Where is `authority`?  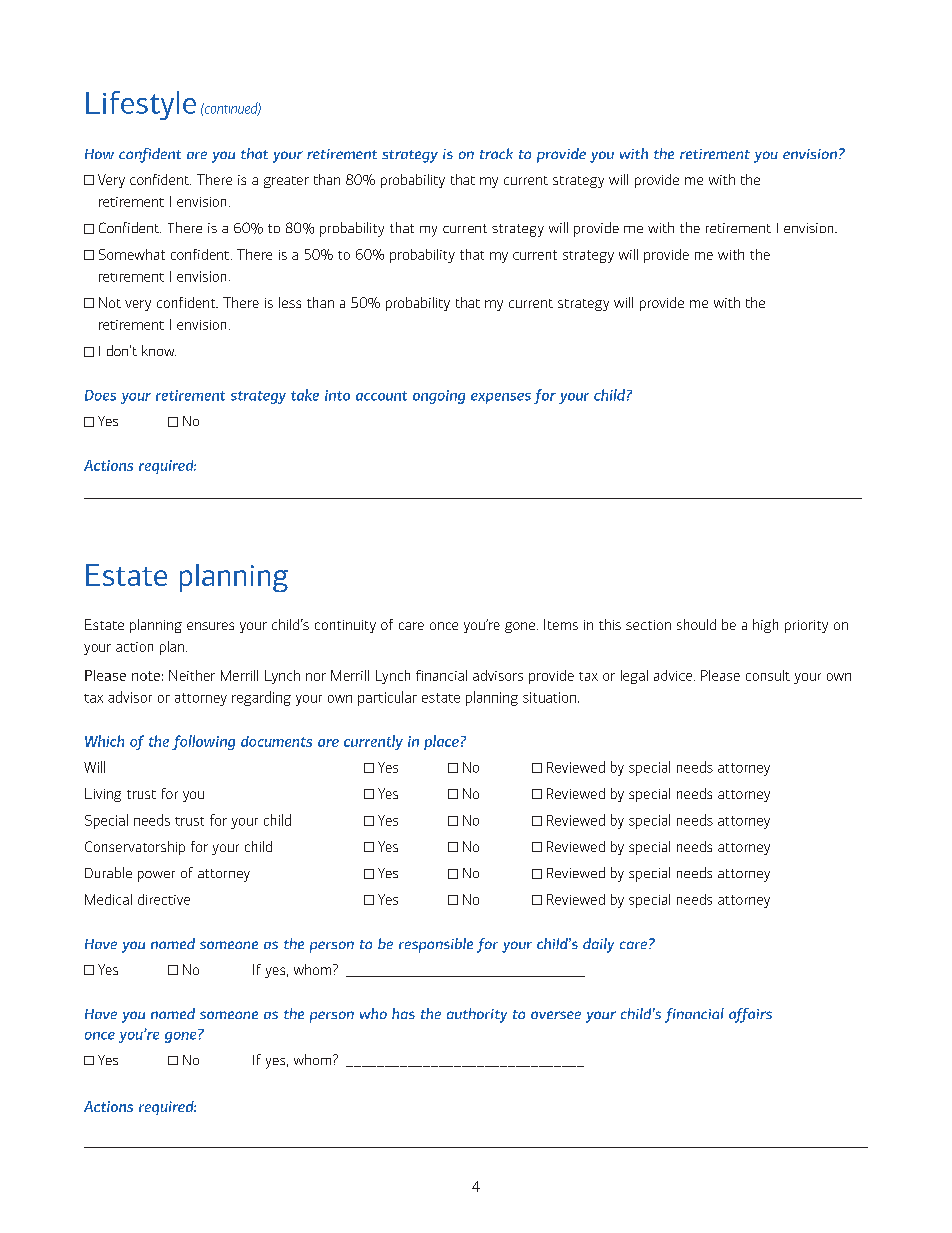 authority is located at coordinates (477, 1015).
